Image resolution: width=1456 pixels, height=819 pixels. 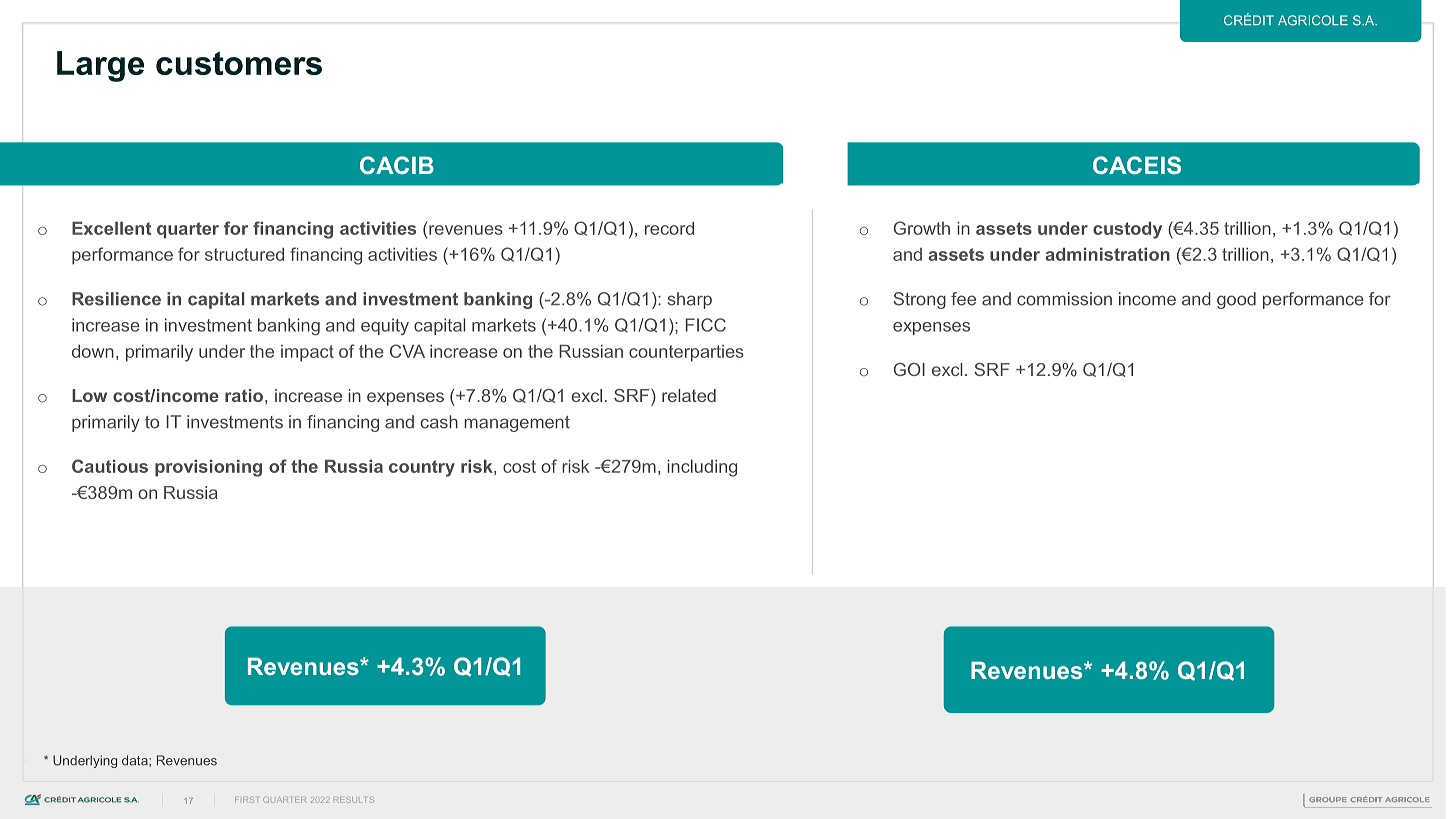 I want to click on country, so click(x=422, y=468).
